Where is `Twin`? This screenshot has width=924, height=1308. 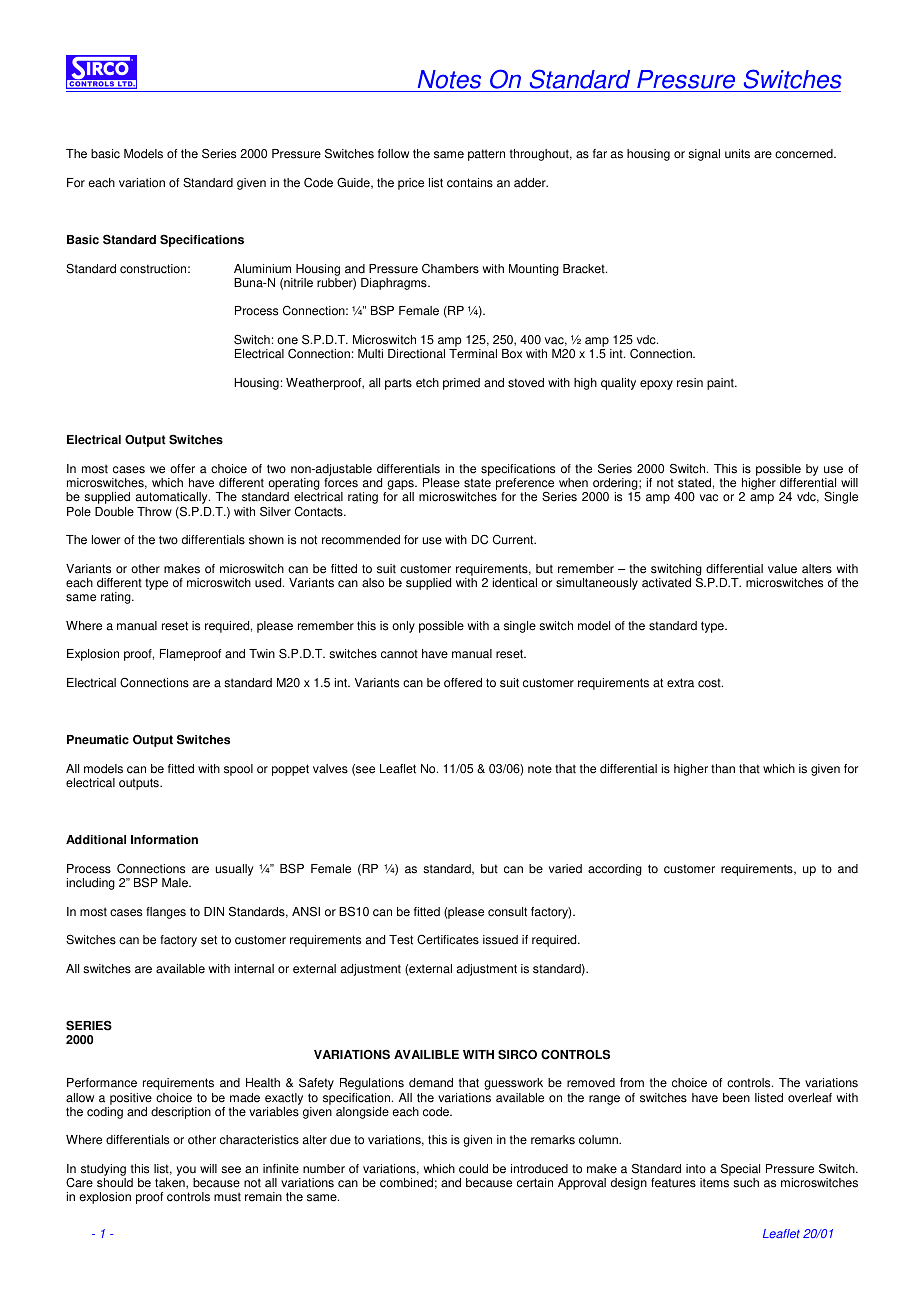
Twin is located at coordinates (262, 653).
